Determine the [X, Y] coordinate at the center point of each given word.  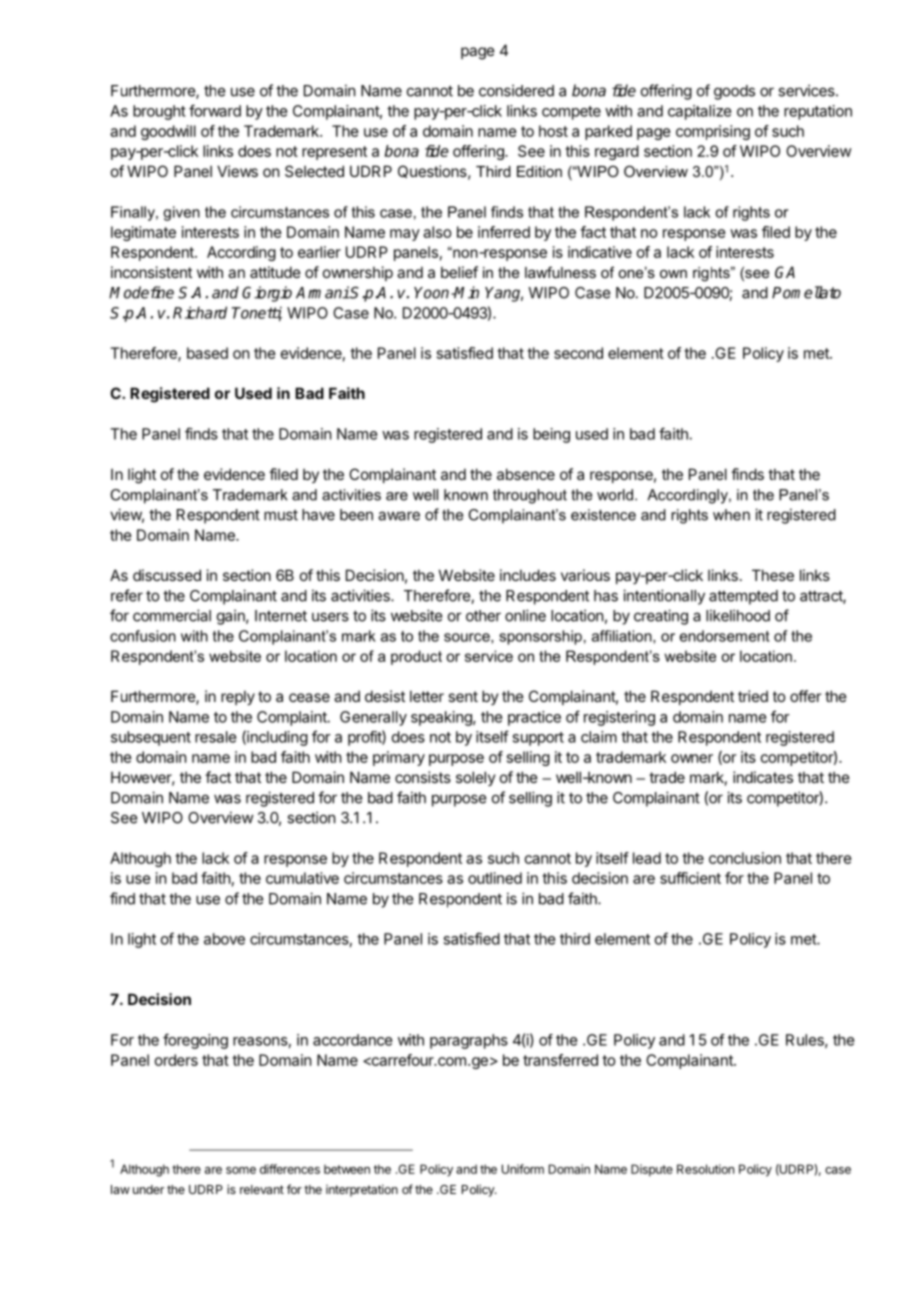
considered [516, 90]
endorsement [725, 636]
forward [215, 110]
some [241, 1170]
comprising [713, 132]
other [483, 616]
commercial [172, 615]
